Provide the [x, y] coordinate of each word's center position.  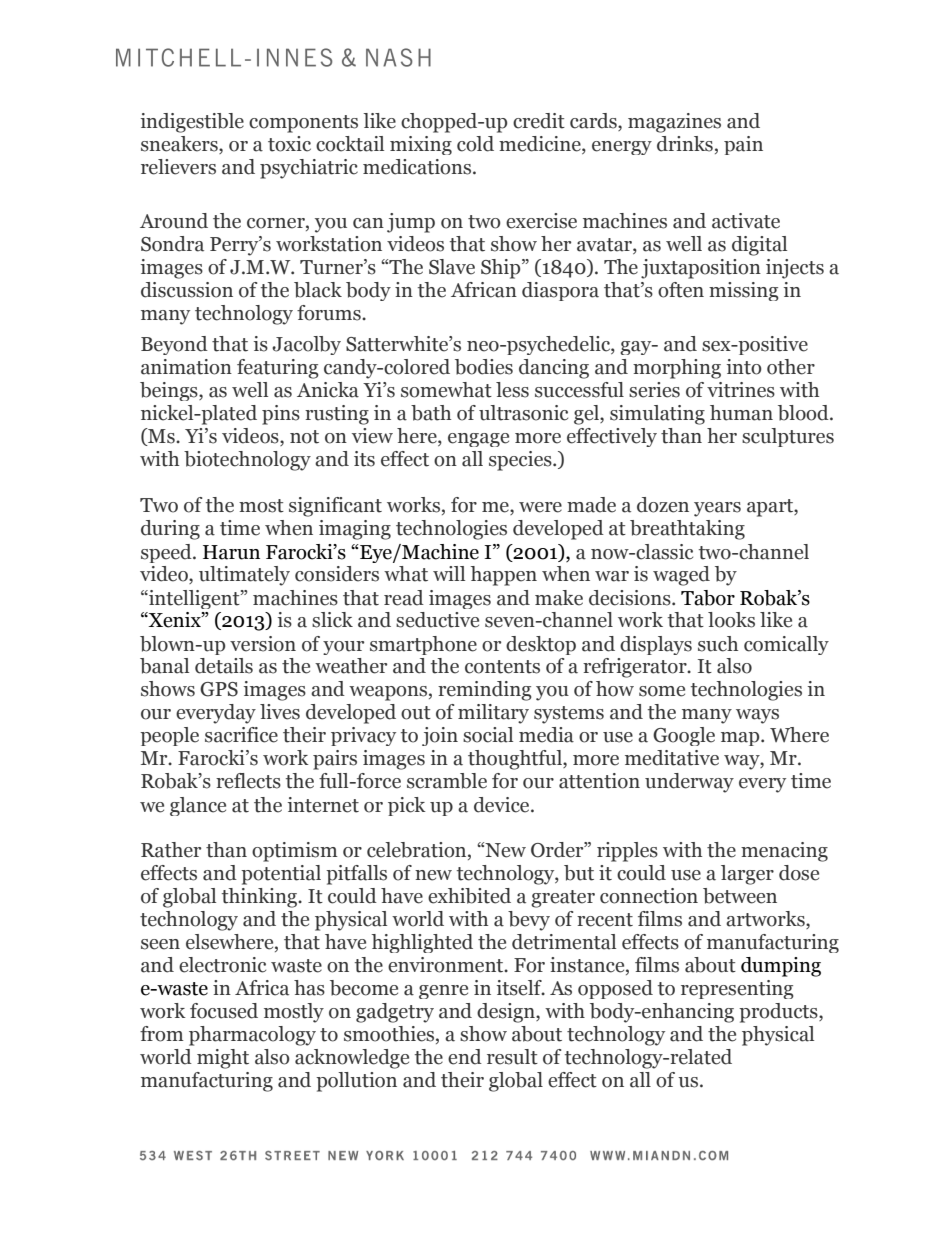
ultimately [244, 576]
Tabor [708, 598]
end [465, 1057]
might [223, 1059]
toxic [289, 144]
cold [475, 144]
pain [743, 145]
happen [504, 576]
